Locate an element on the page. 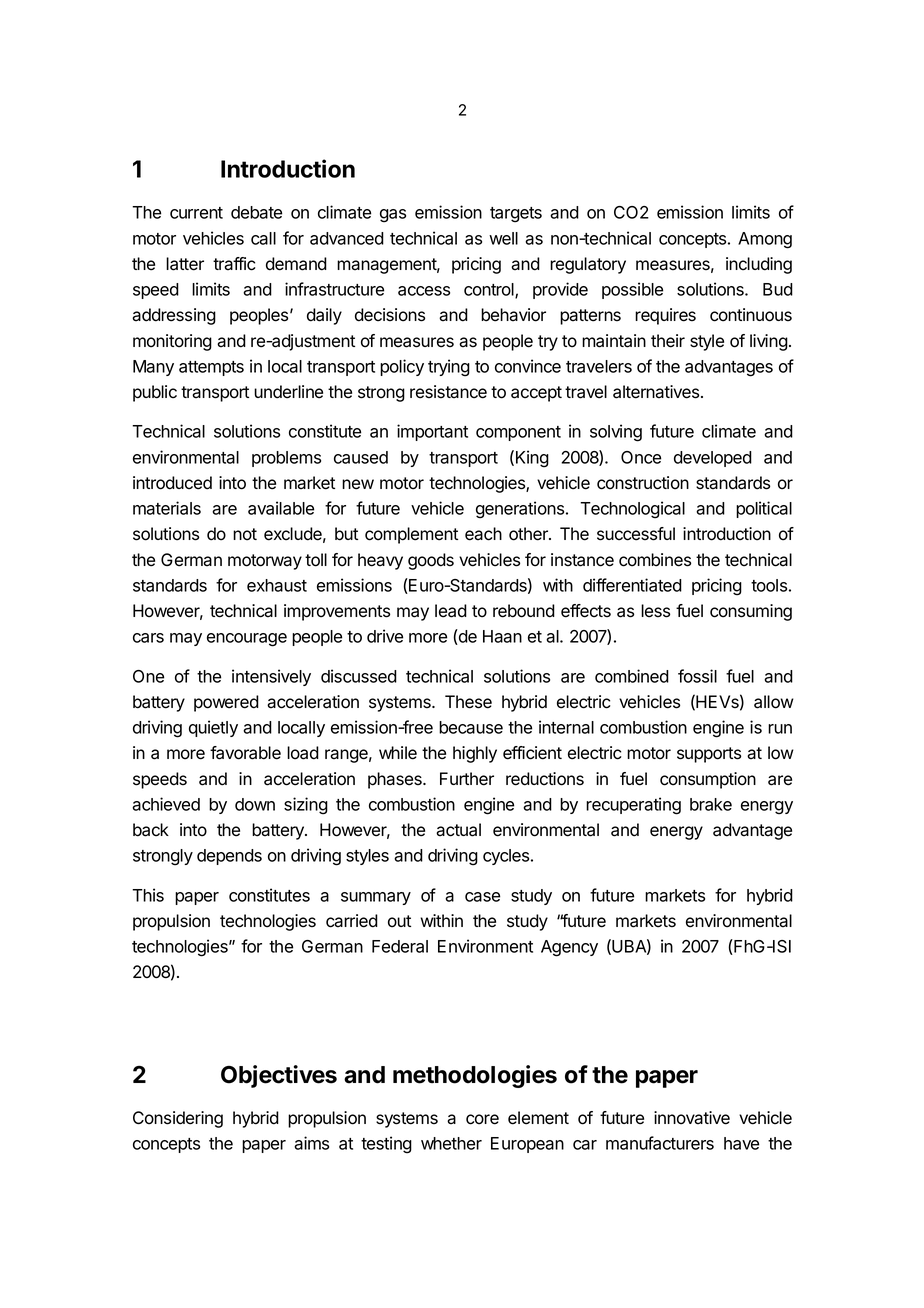 The height and width of the page is (1308, 924). Among is located at coordinates (765, 240).
